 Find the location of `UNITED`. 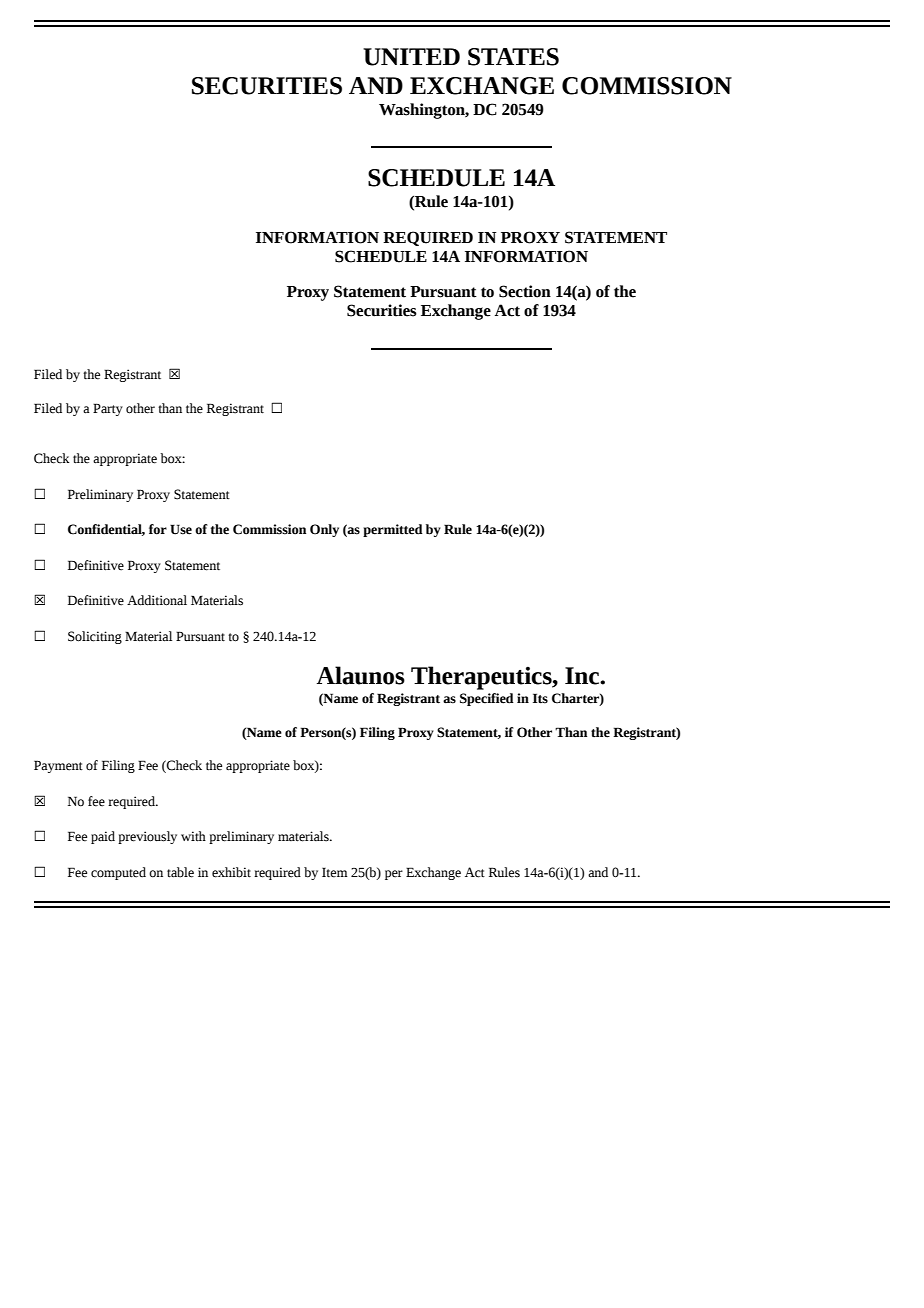

UNITED is located at coordinates (411, 57).
